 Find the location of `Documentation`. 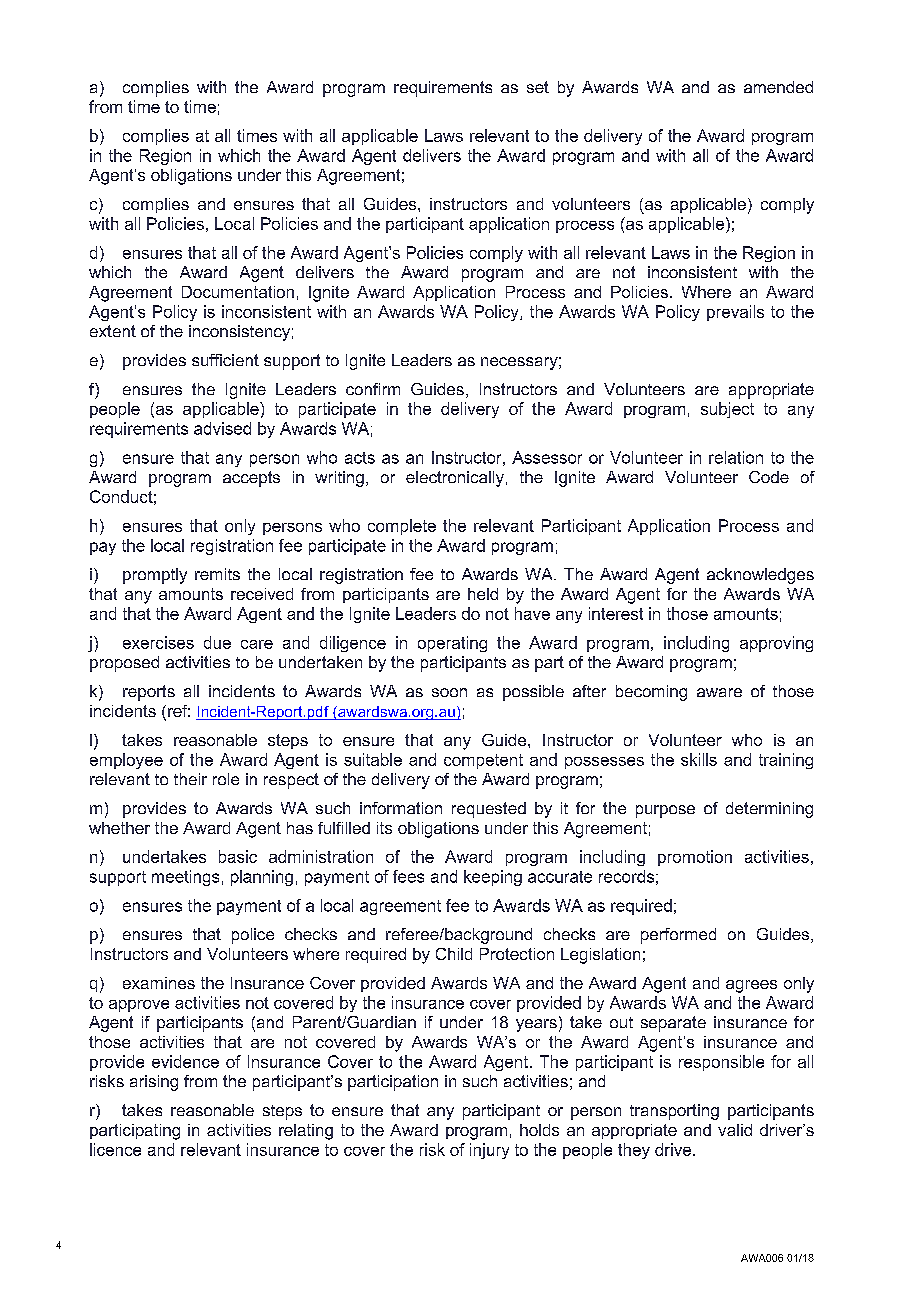

Documentation is located at coordinates (238, 292).
